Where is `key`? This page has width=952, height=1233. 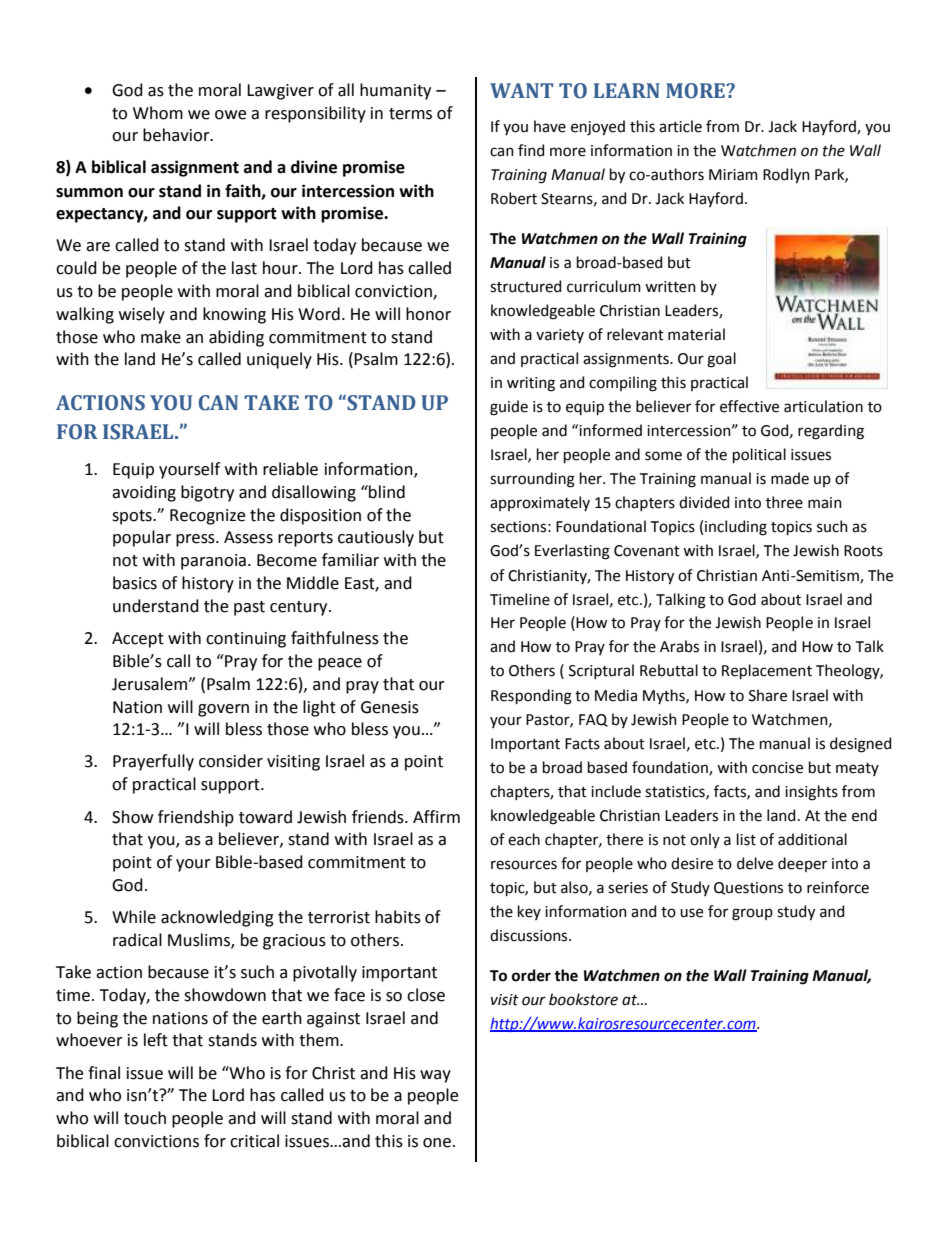
key is located at coordinates (529, 912).
